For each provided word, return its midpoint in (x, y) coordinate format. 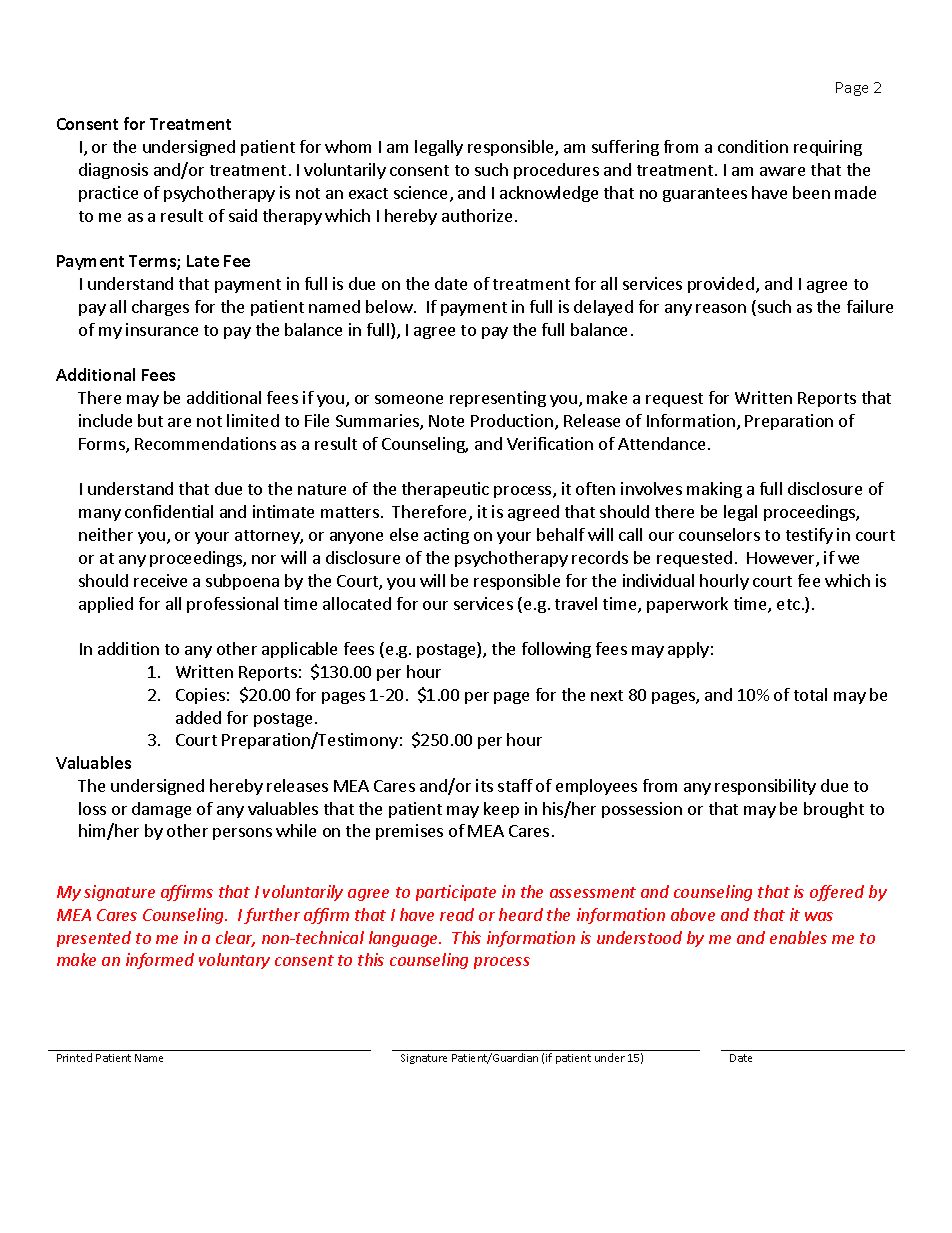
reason (721, 308)
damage (161, 810)
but (150, 420)
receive (160, 580)
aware (782, 171)
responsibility (765, 787)
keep (501, 810)
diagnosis (113, 171)
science (420, 192)
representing (498, 399)
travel (576, 603)
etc (788, 604)
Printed (74, 1057)
